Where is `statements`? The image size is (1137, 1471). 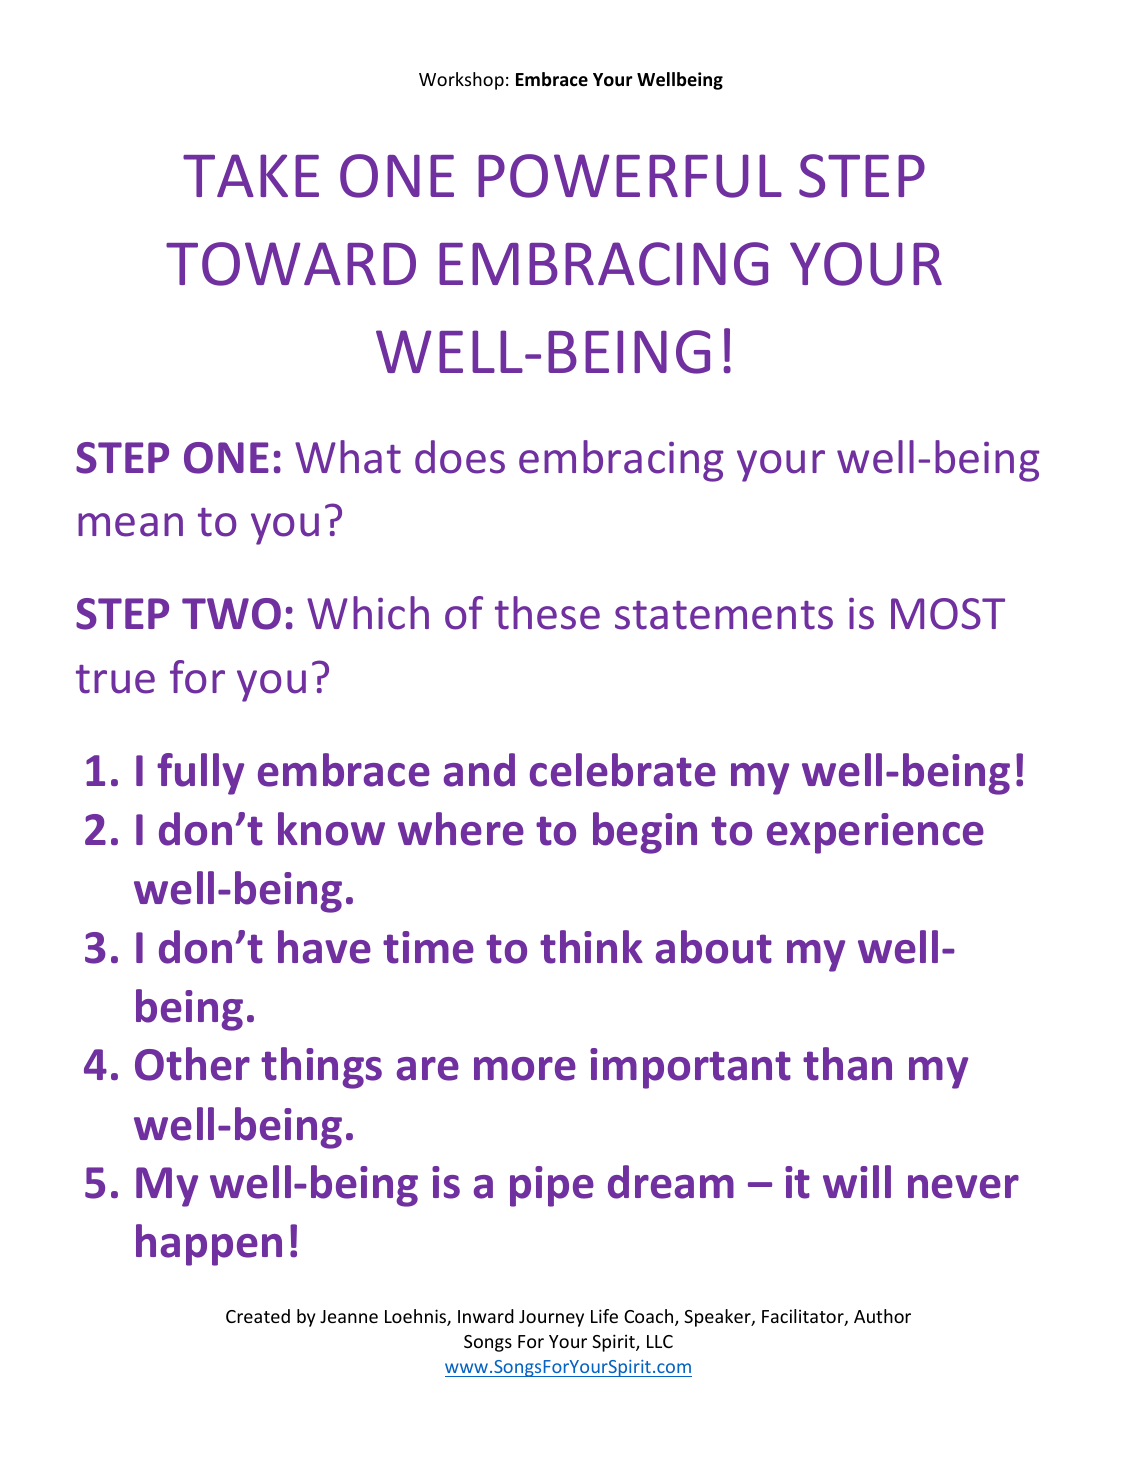 statements is located at coordinates (724, 615).
